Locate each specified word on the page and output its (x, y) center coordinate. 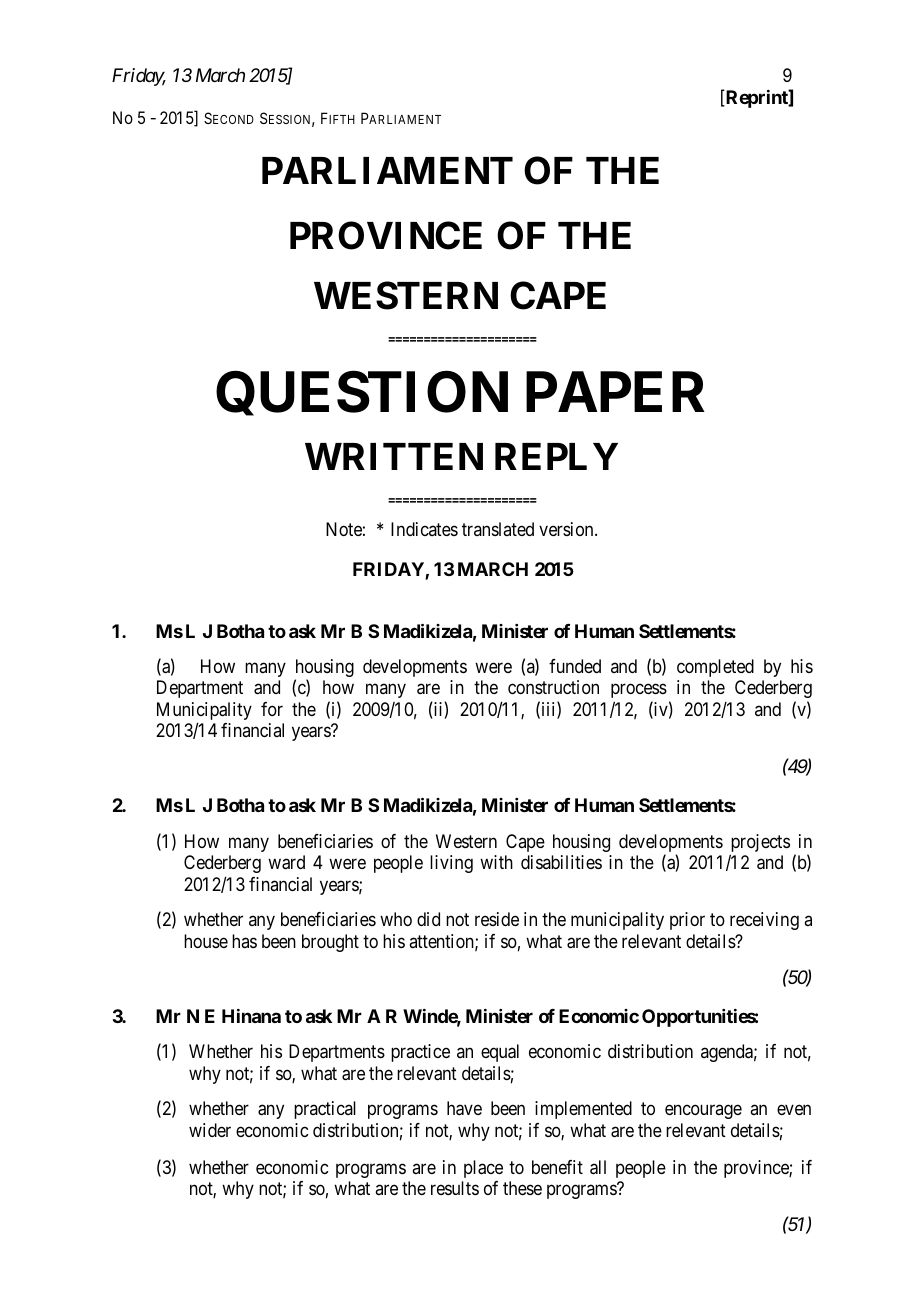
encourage (703, 1112)
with (496, 862)
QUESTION (362, 394)
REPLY (556, 456)
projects (760, 844)
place (483, 1169)
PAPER (615, 392)
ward (286, 862)
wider (210, 1130)
